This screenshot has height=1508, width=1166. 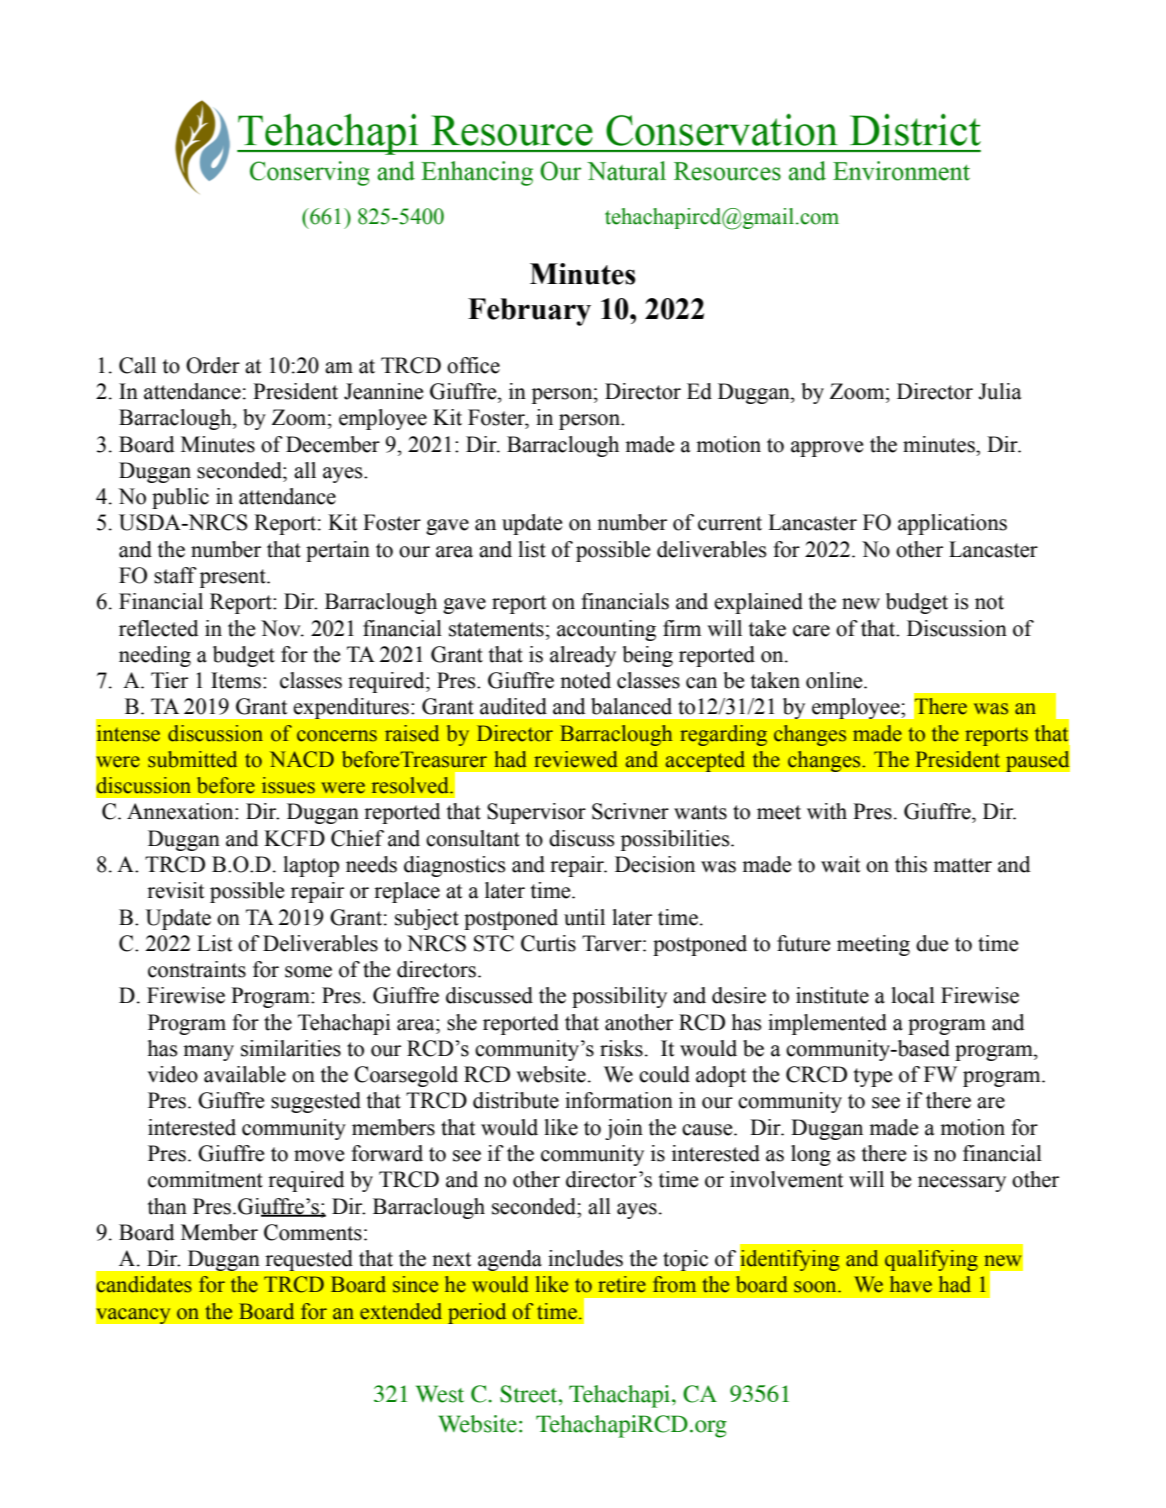 I want to click on period, so click(x=477, y=1313).
